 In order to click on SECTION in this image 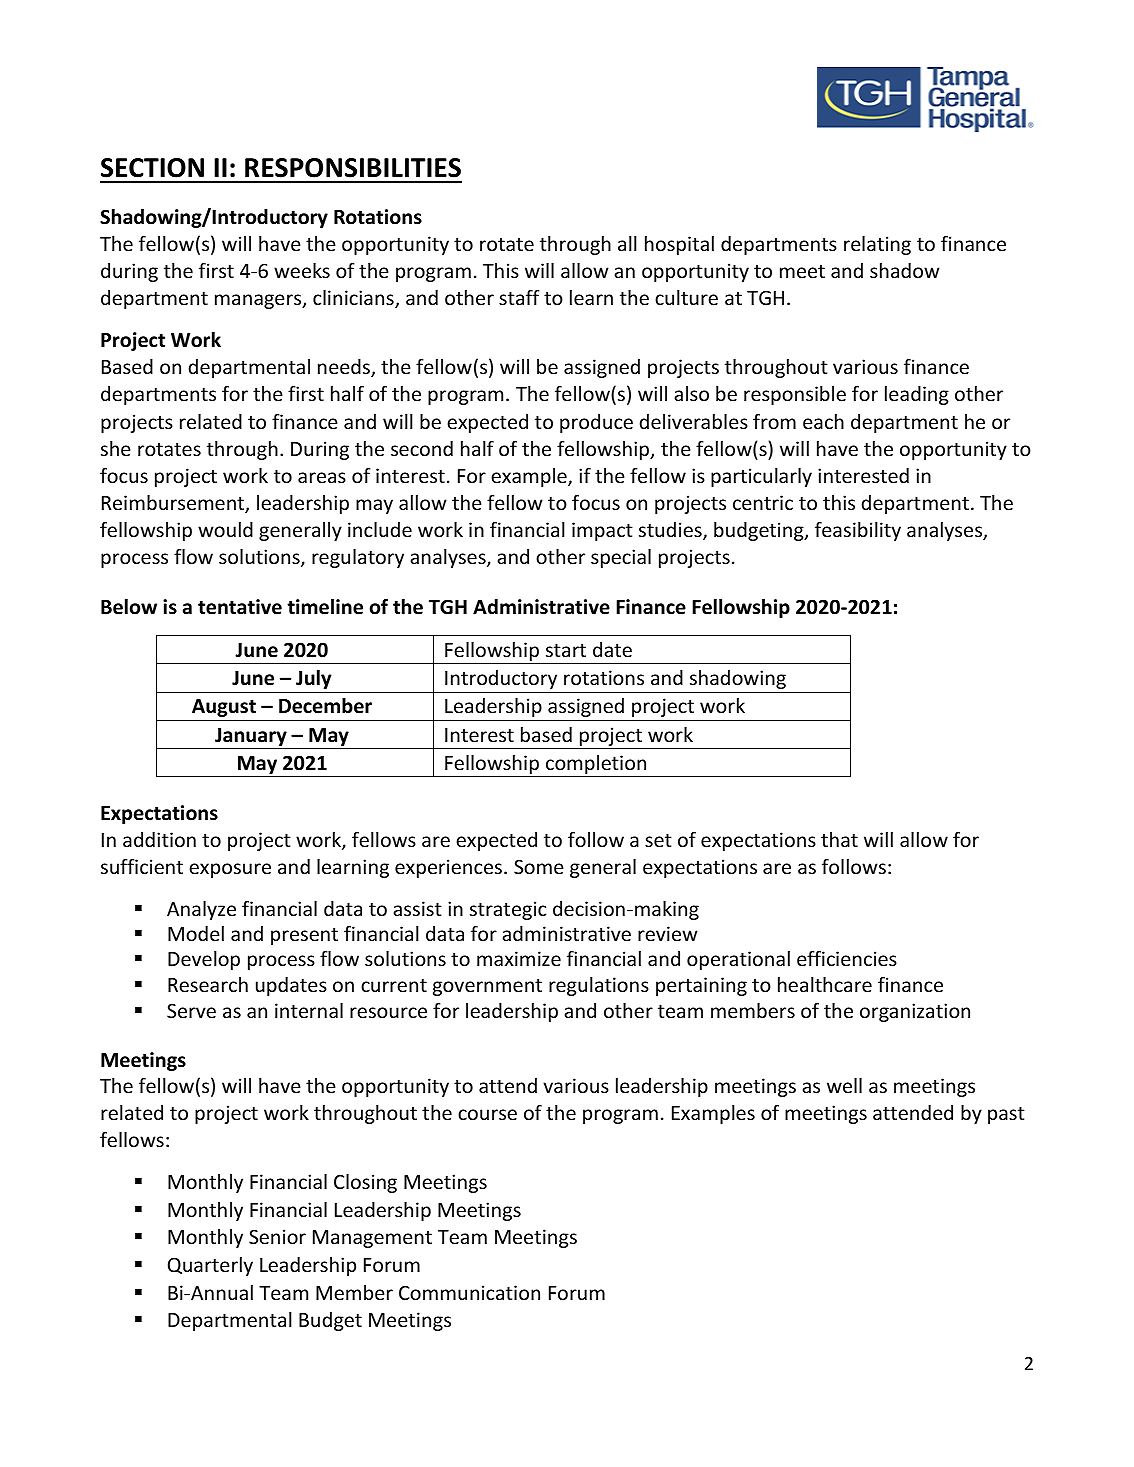, I will do `click(152, 168)`.
